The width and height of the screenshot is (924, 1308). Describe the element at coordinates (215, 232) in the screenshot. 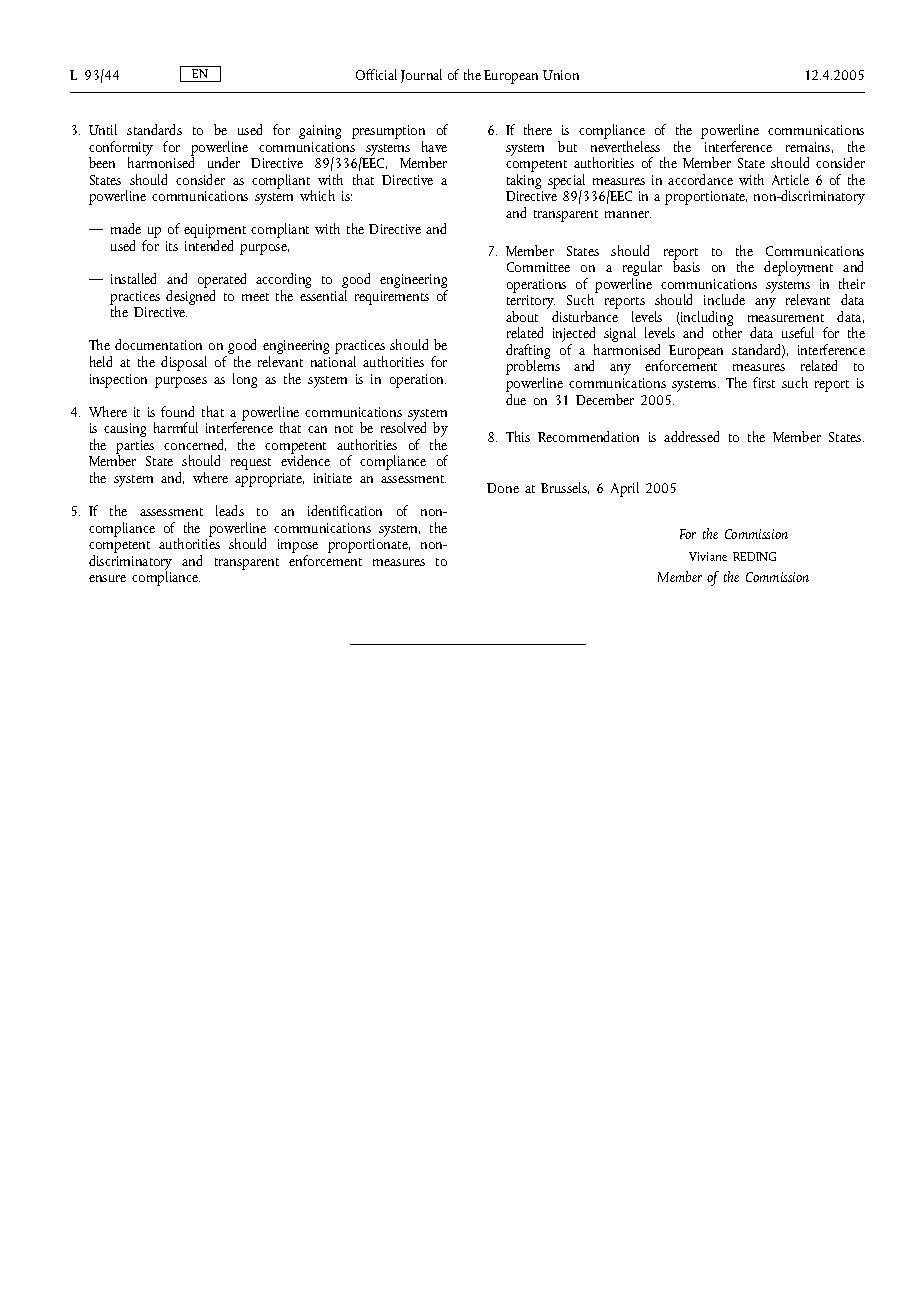

I see `equipment` at that location.
